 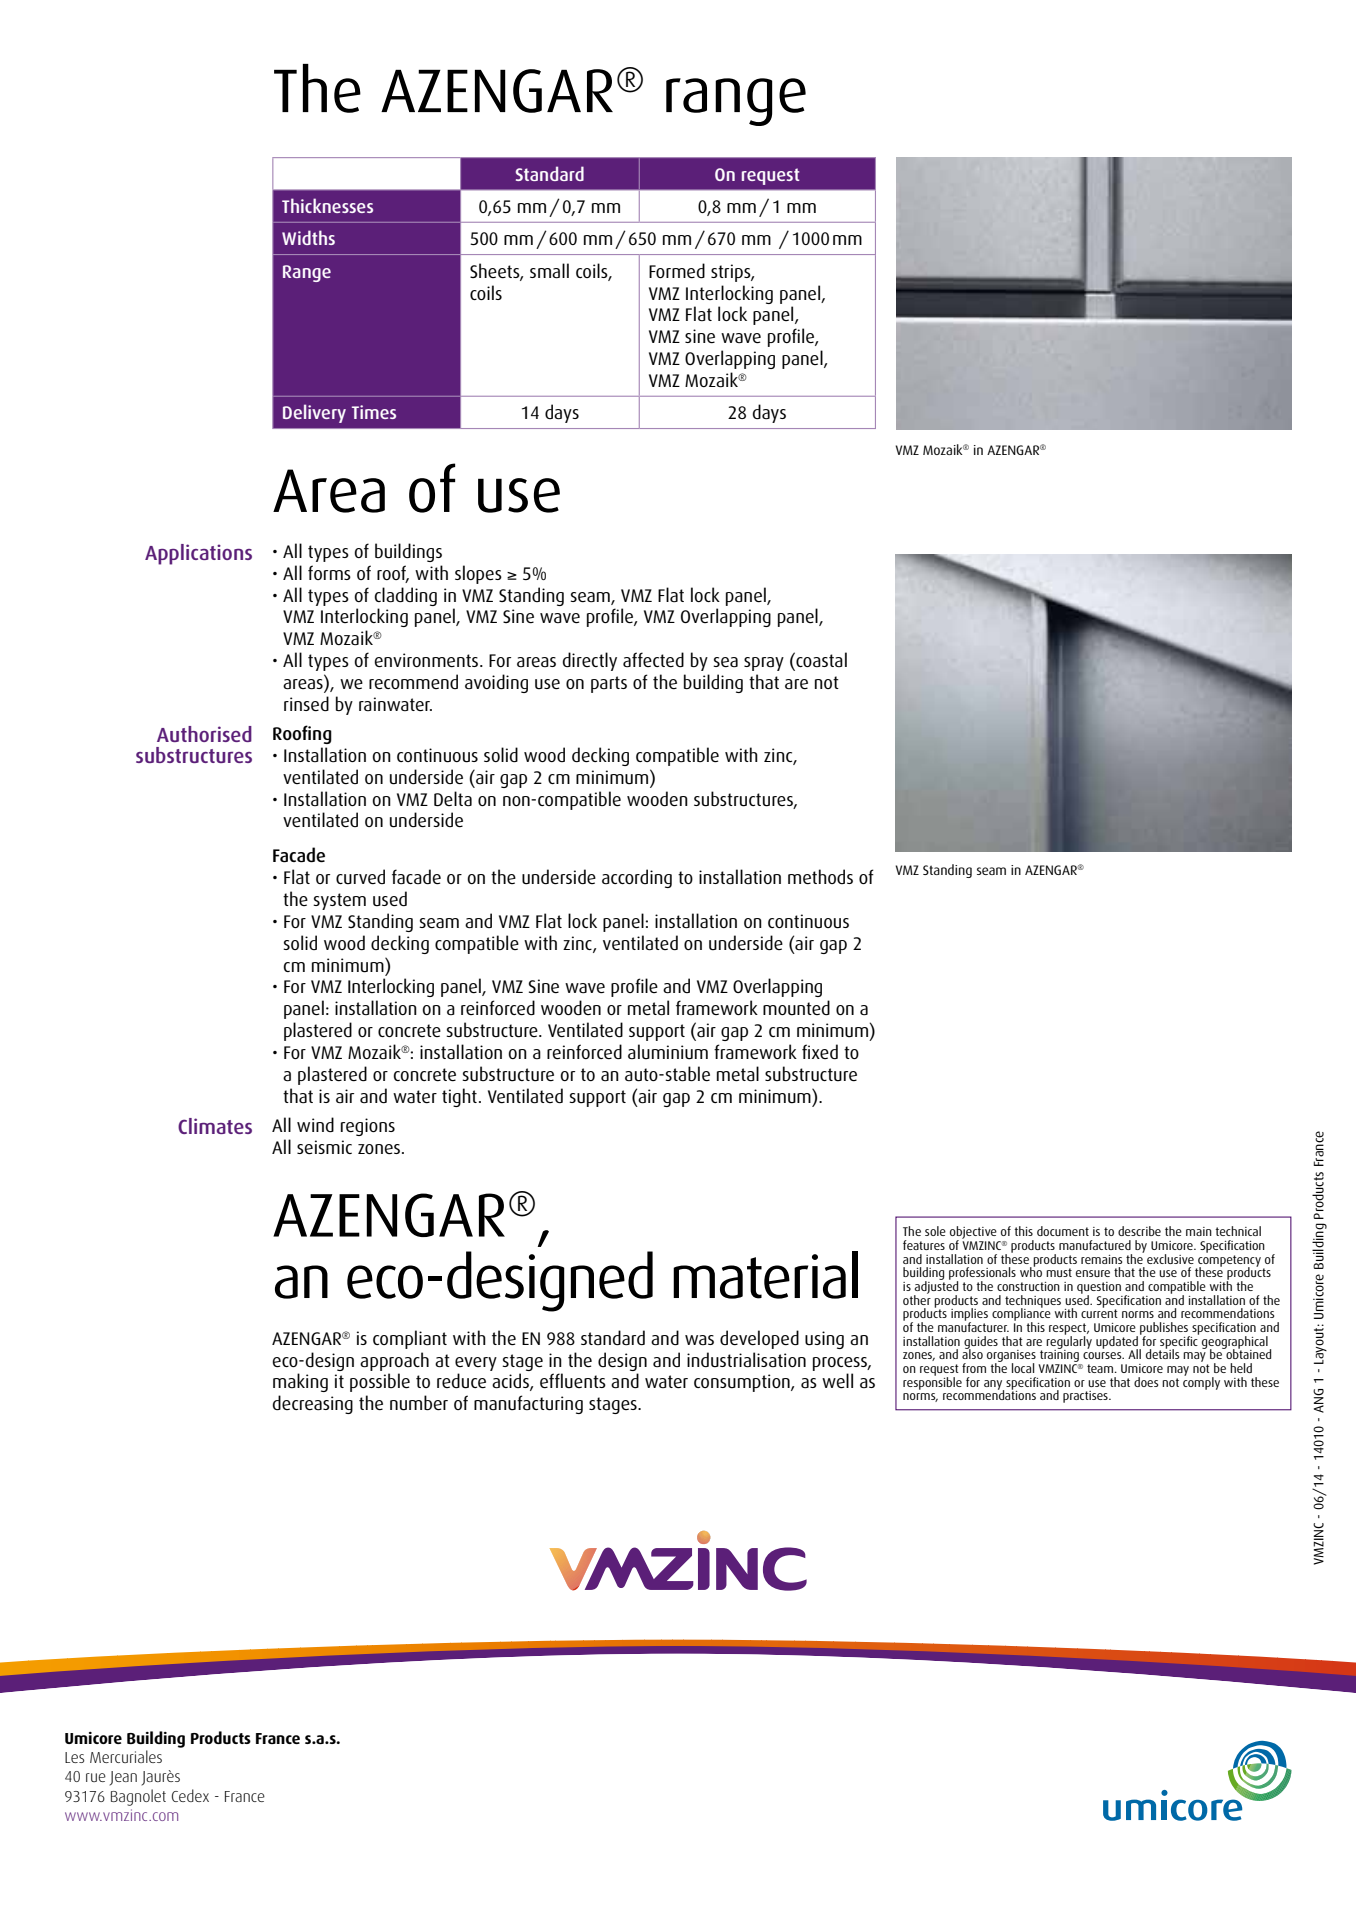 I want to click on Formed, so click(x=677, y=270).
